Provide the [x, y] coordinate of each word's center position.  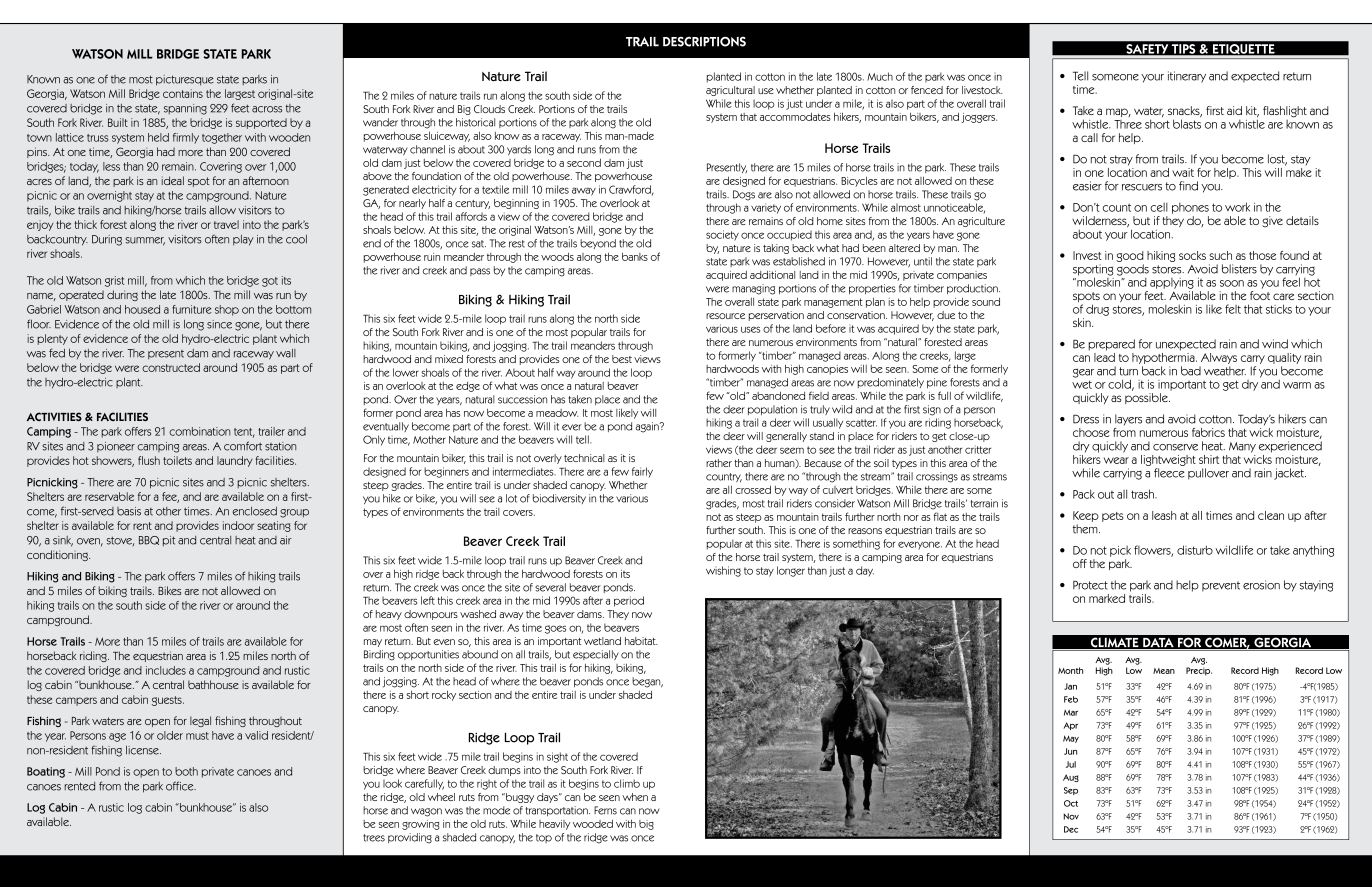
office [181, 786]
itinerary [1187, 77]
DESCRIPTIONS [704, 41]
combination [199, 431]
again [648, 427]
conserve [1175, 447]
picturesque [185, 80]
